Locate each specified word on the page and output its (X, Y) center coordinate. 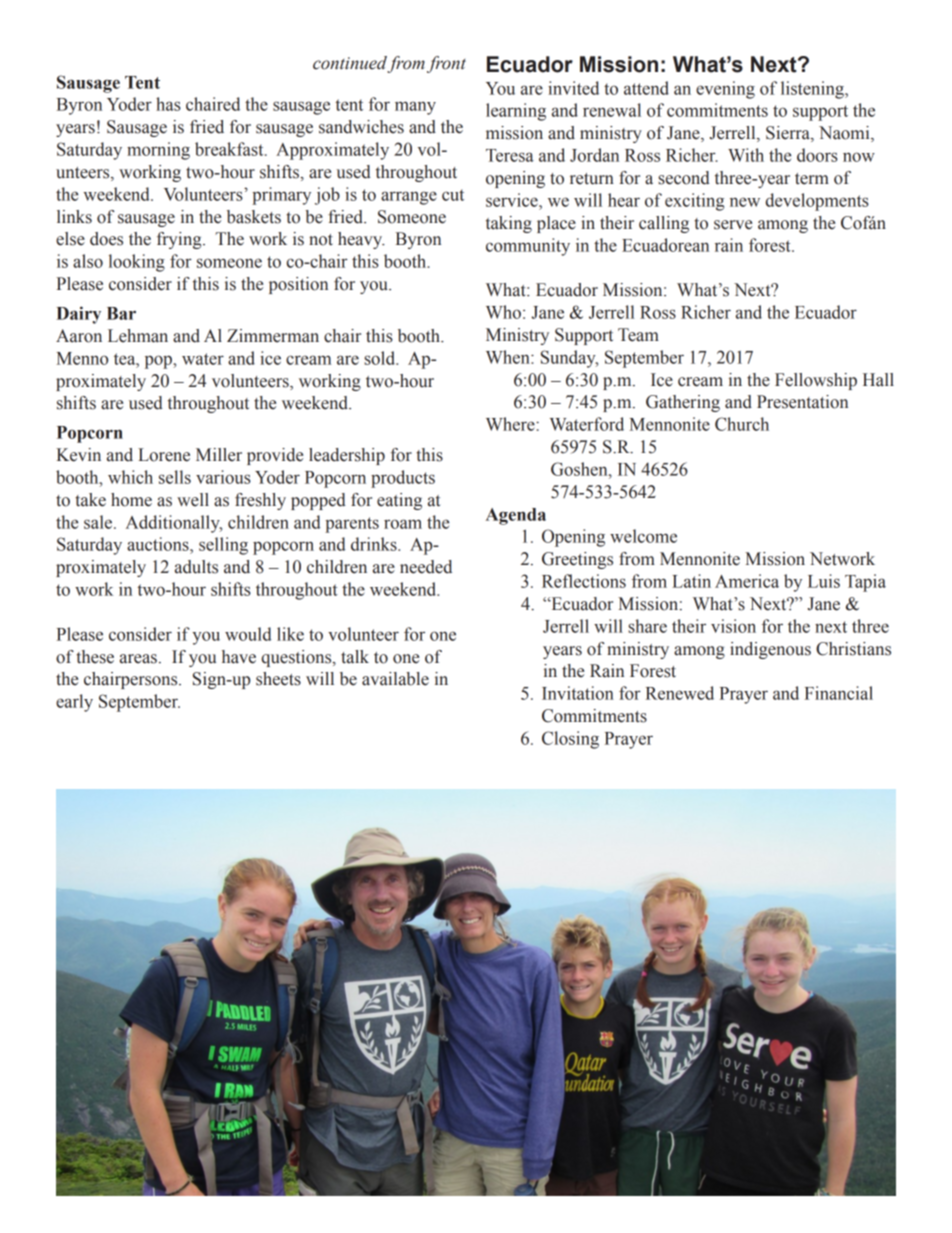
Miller (219, 455)
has (168, 104)
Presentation (802, 402)
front (446, 64)
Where (511, 424)
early (74, 703)
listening (813, 90)
